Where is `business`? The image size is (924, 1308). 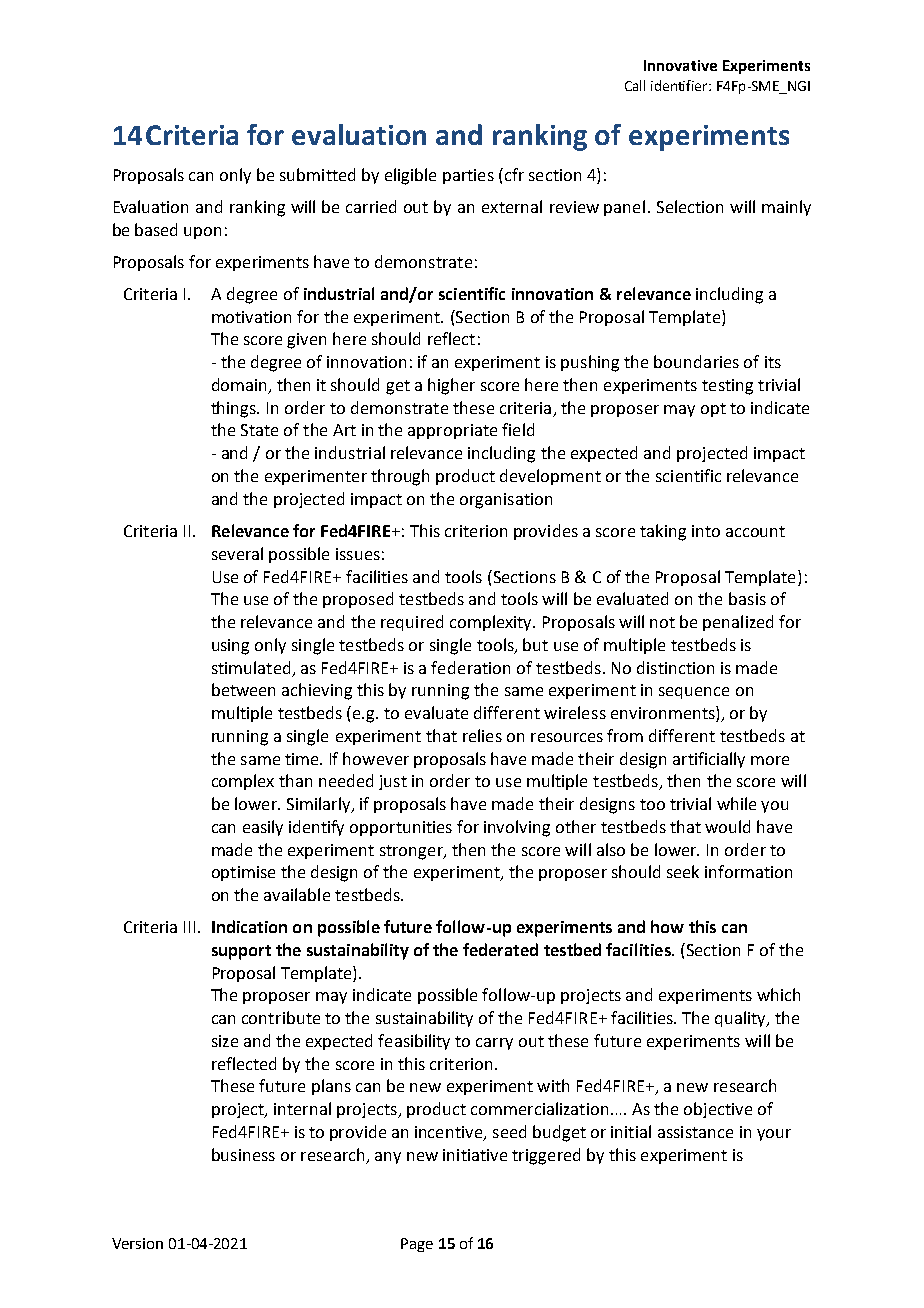 business is located at coordinates (243, 1154).
